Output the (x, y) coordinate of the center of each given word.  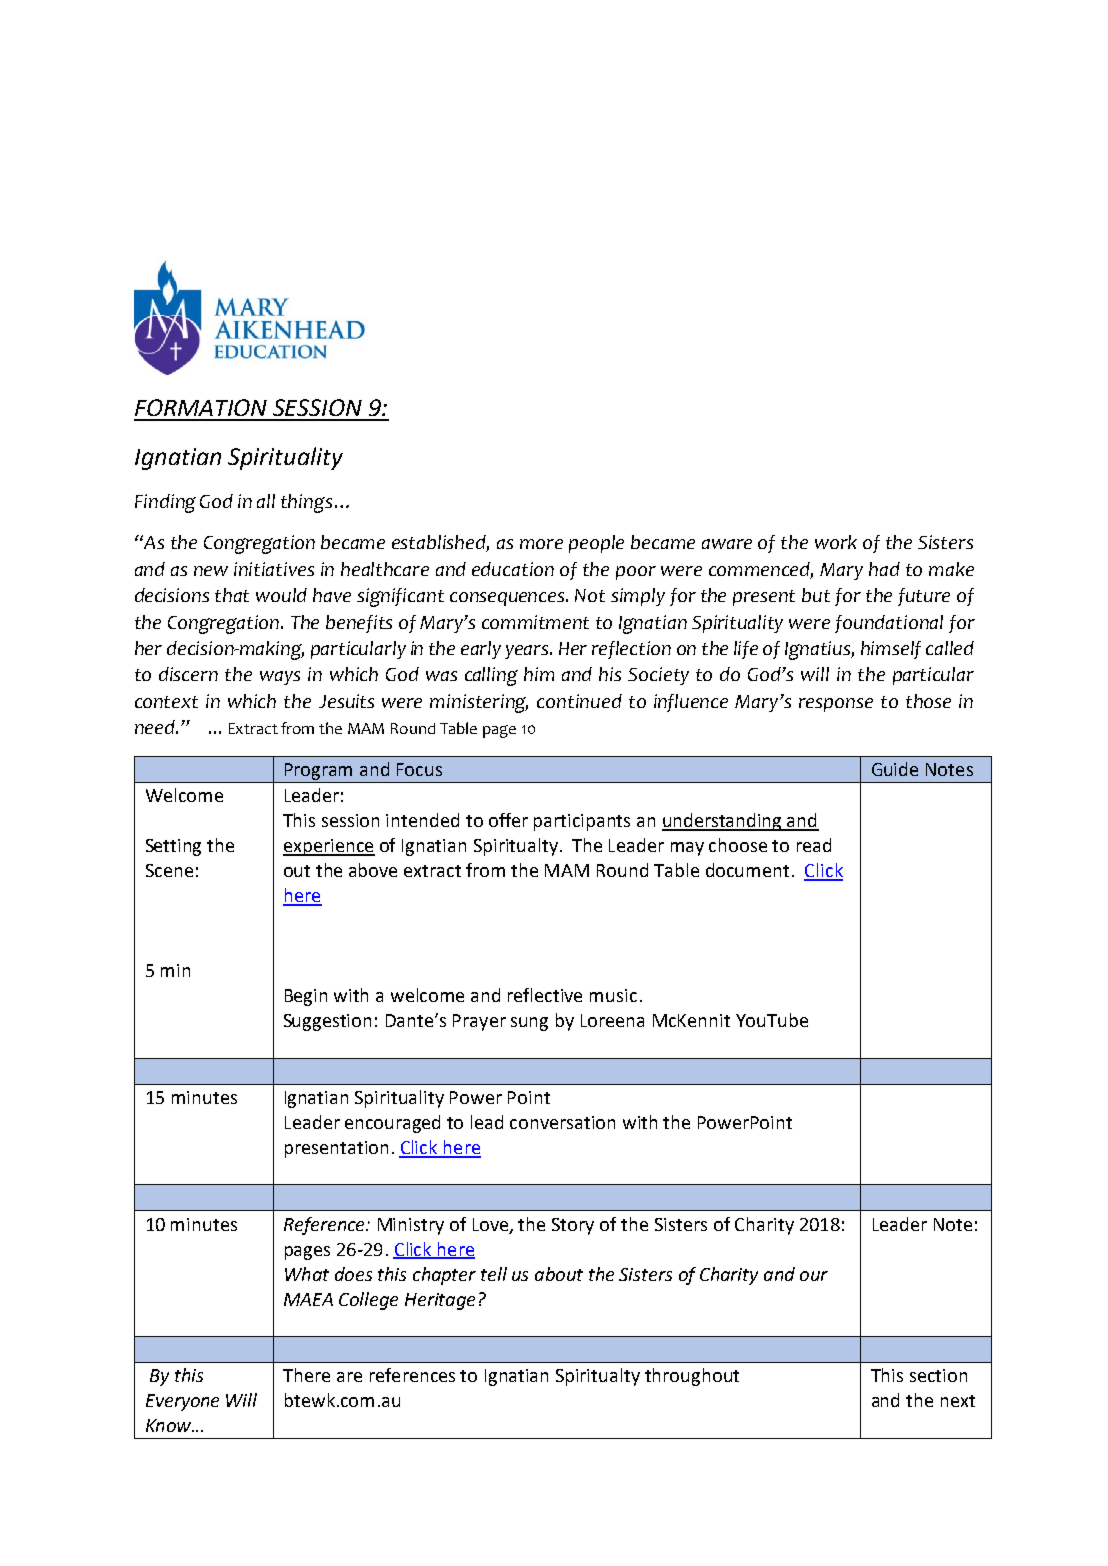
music (613, 995)
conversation (562, 1122)
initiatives (274, 569)
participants (582, 822)
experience (329, 847)
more (541, 544)
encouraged (392, 1124)
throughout (692, 1377)
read (814, 845)
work (836, 542)
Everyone (182, 1402)
